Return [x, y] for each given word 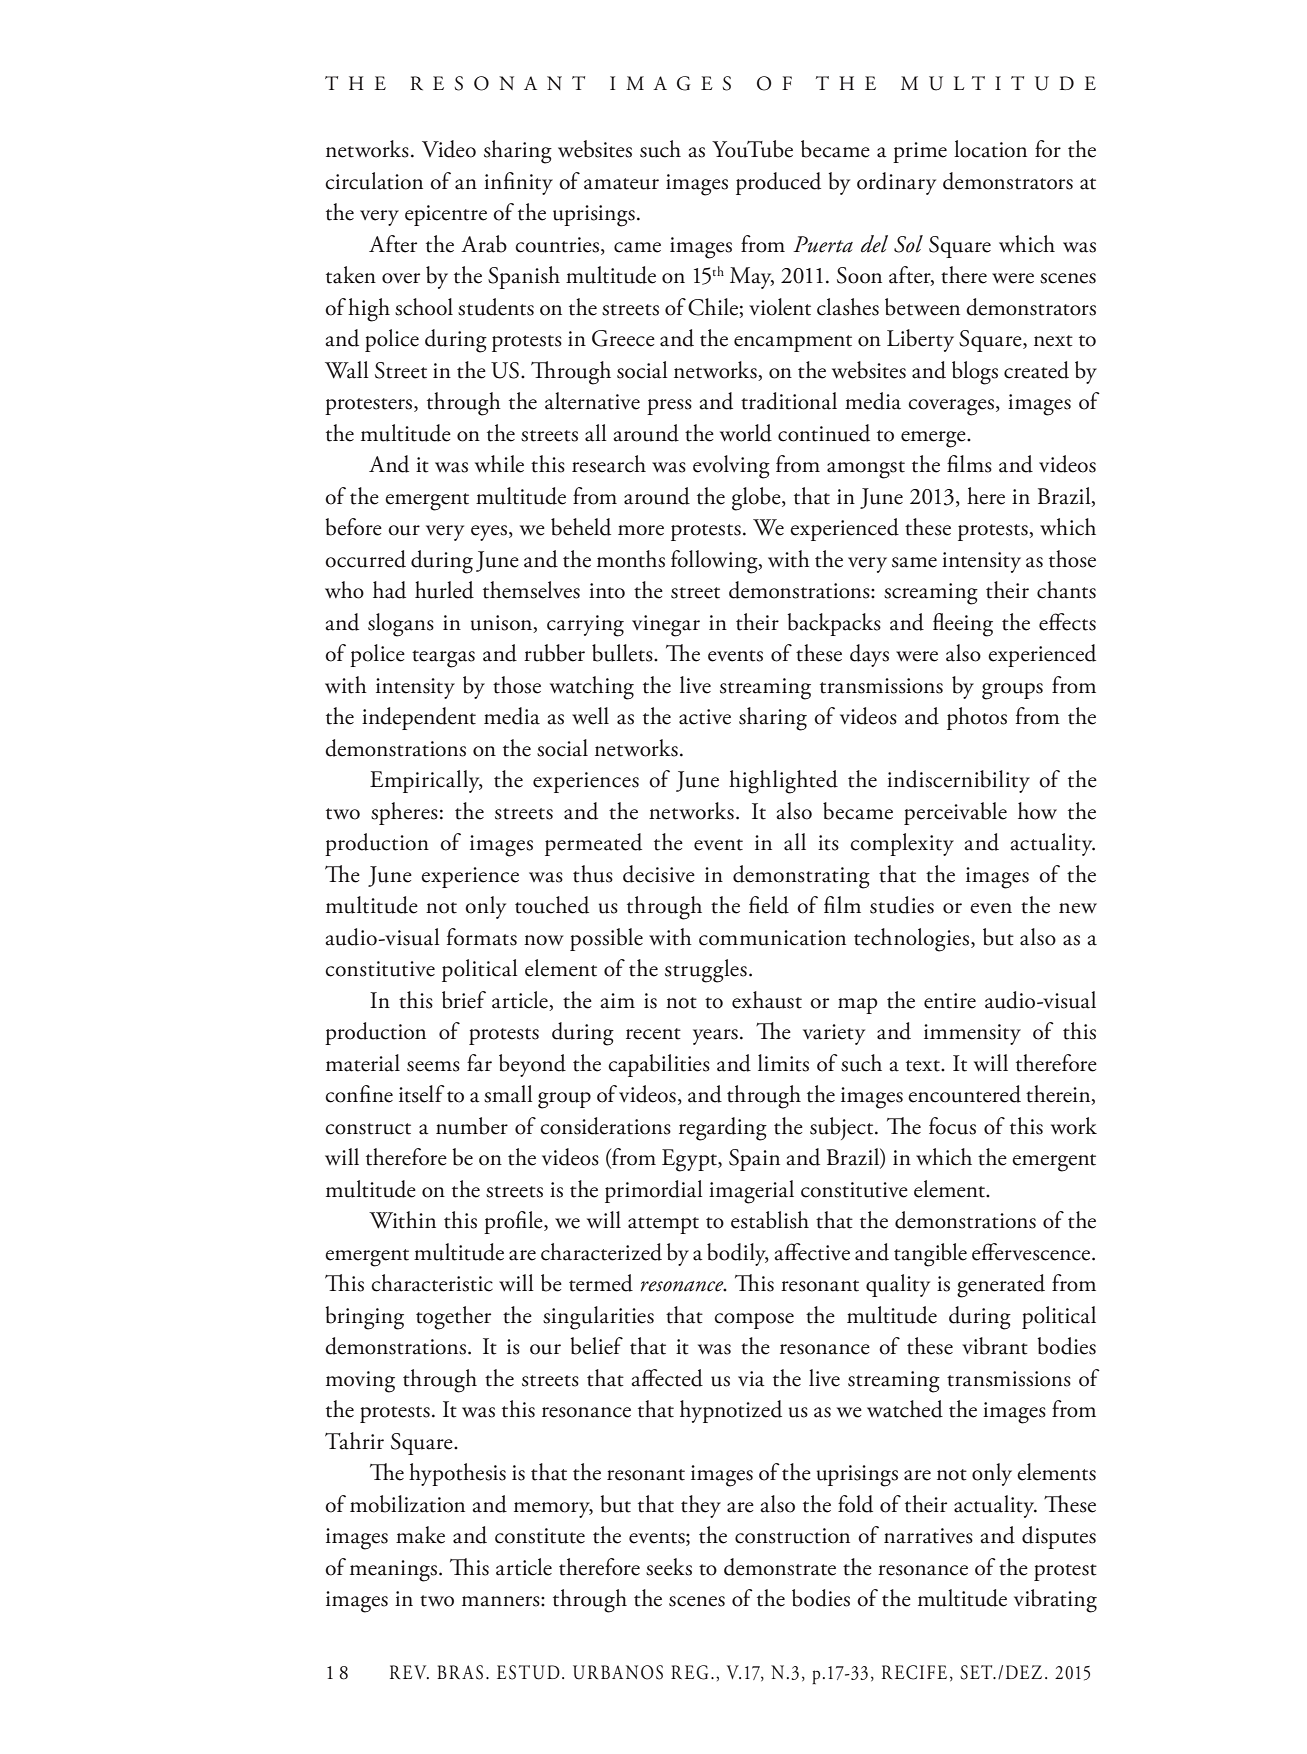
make [420, 1535]
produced [778, 183]
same [914, 562]
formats [482, 937]
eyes [490, 533]
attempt [663, 1225]
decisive [659, 874]
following [715, 562]
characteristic [432, 1283]
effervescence [1032, 1252]
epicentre [446, 215]
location [990, 149]
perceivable [955, 813]
